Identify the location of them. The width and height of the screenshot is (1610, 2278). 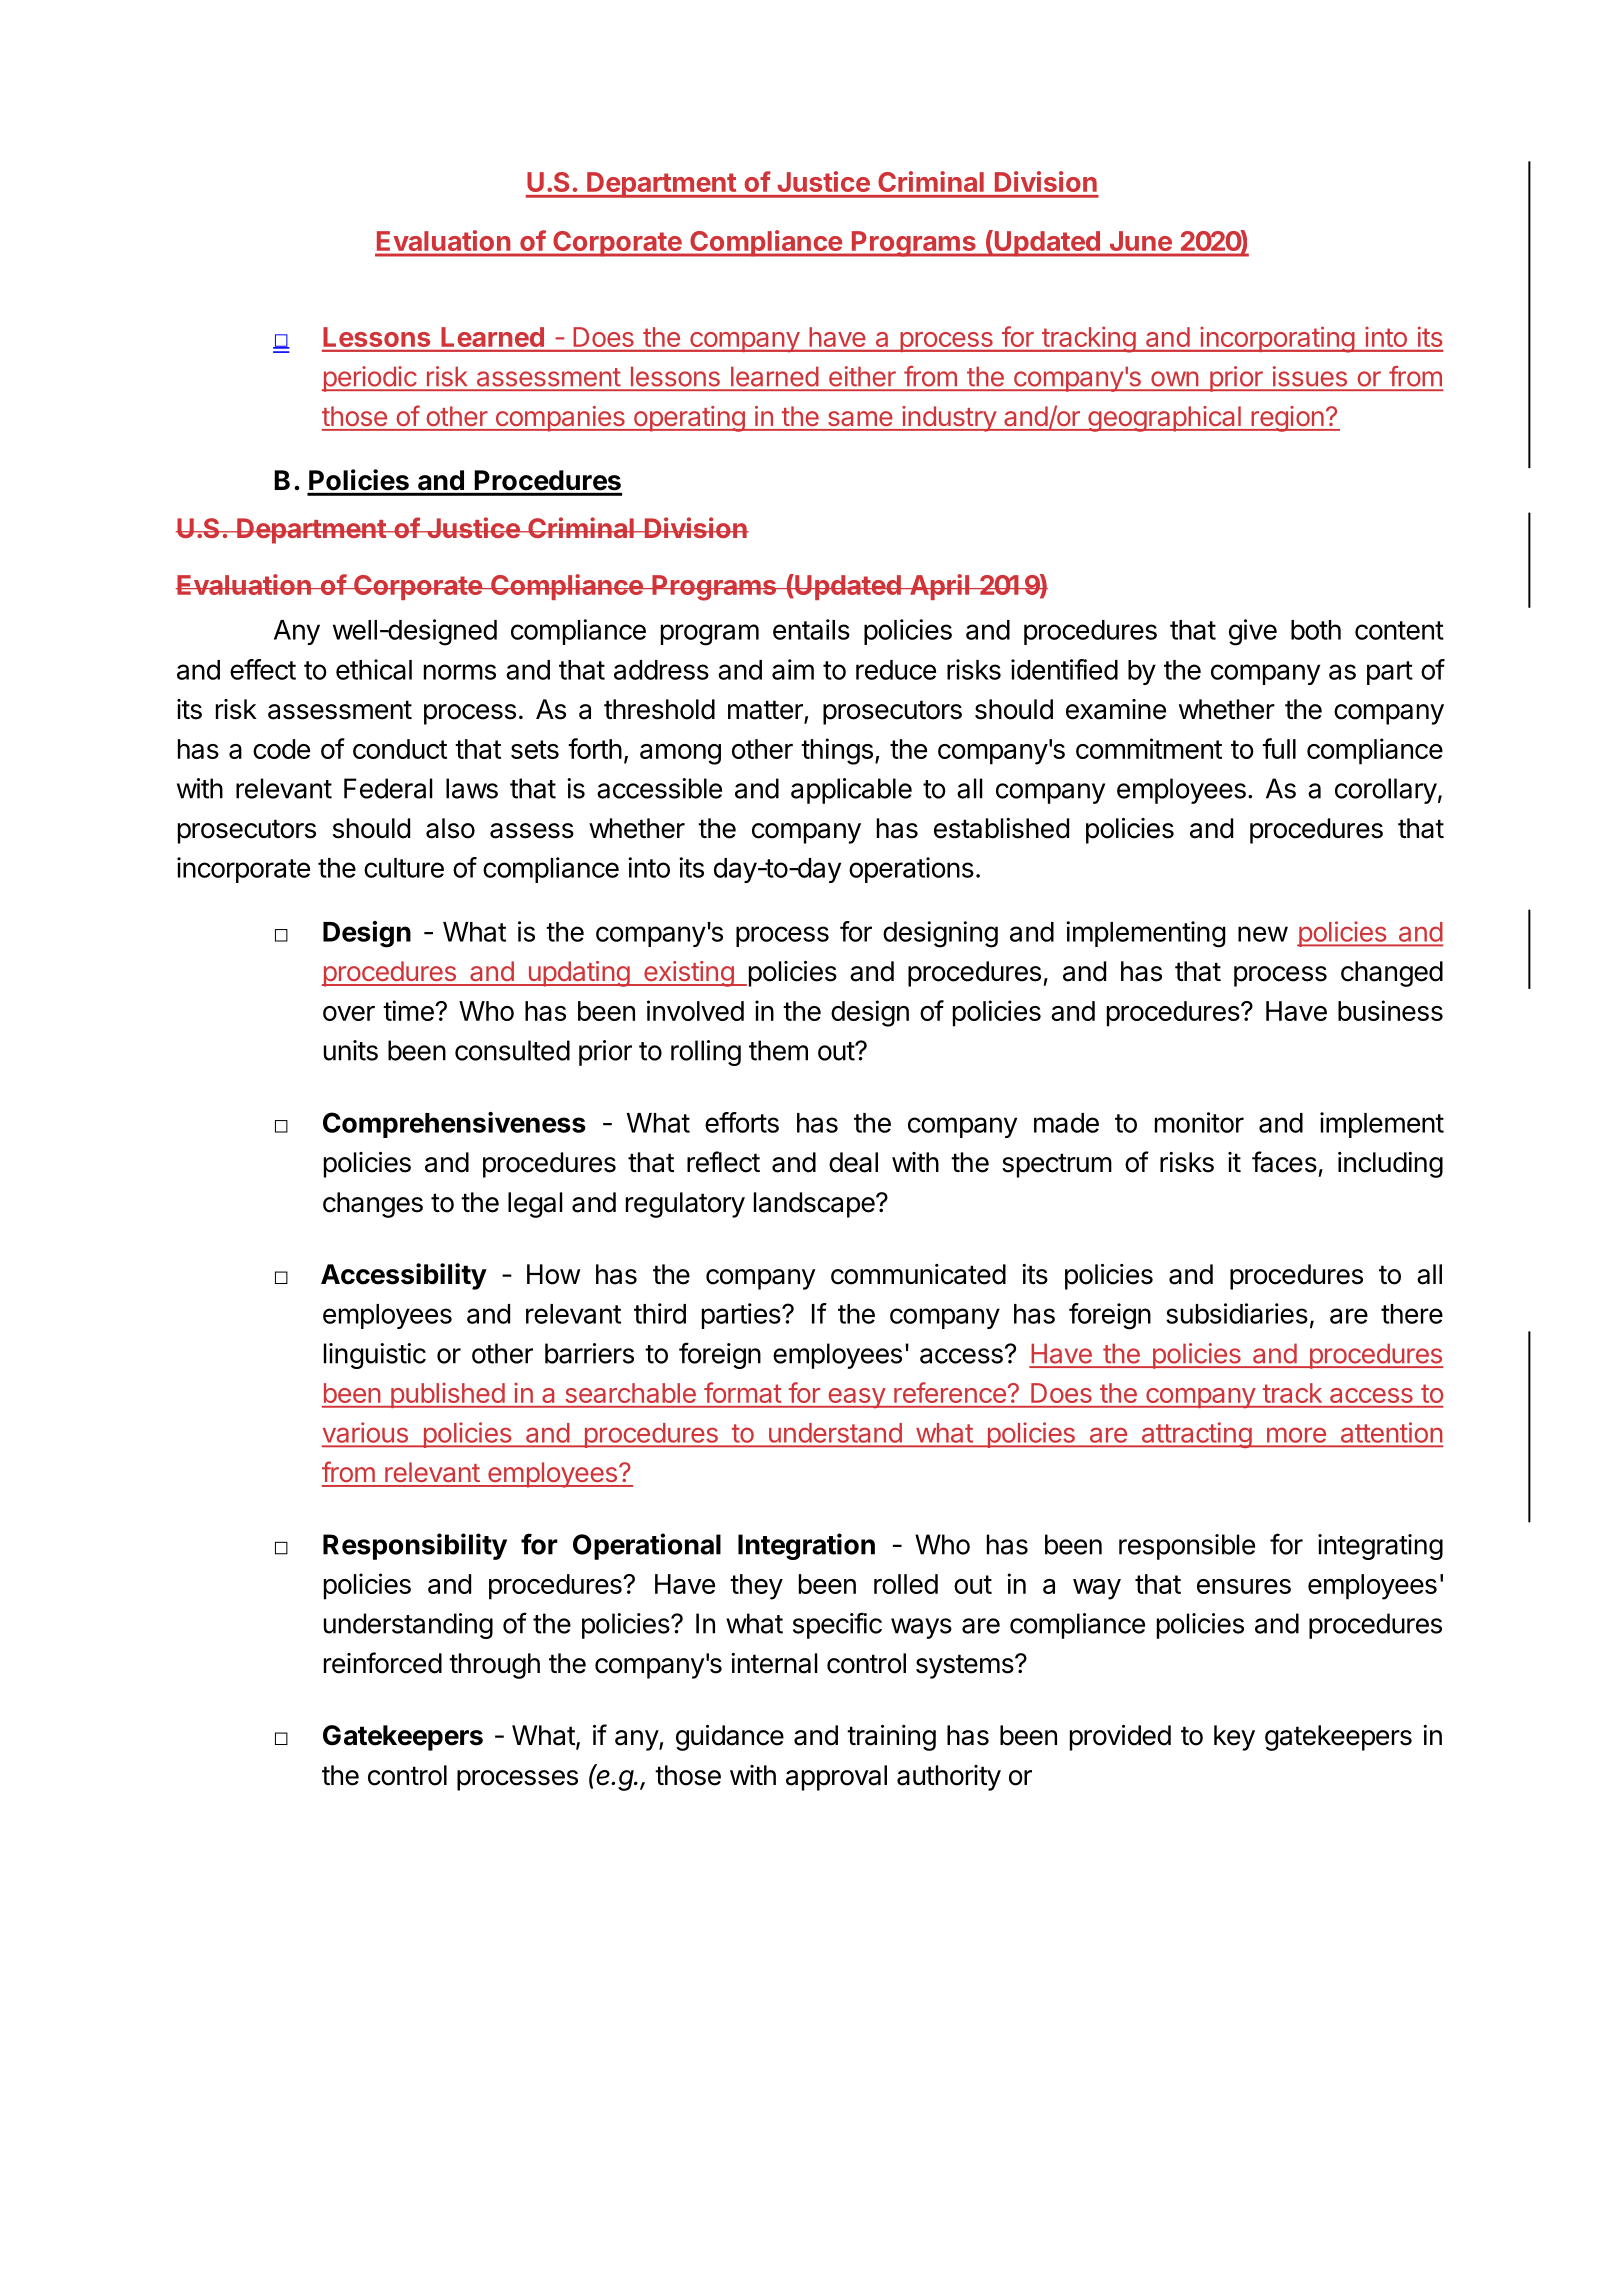
(778, 1050).
